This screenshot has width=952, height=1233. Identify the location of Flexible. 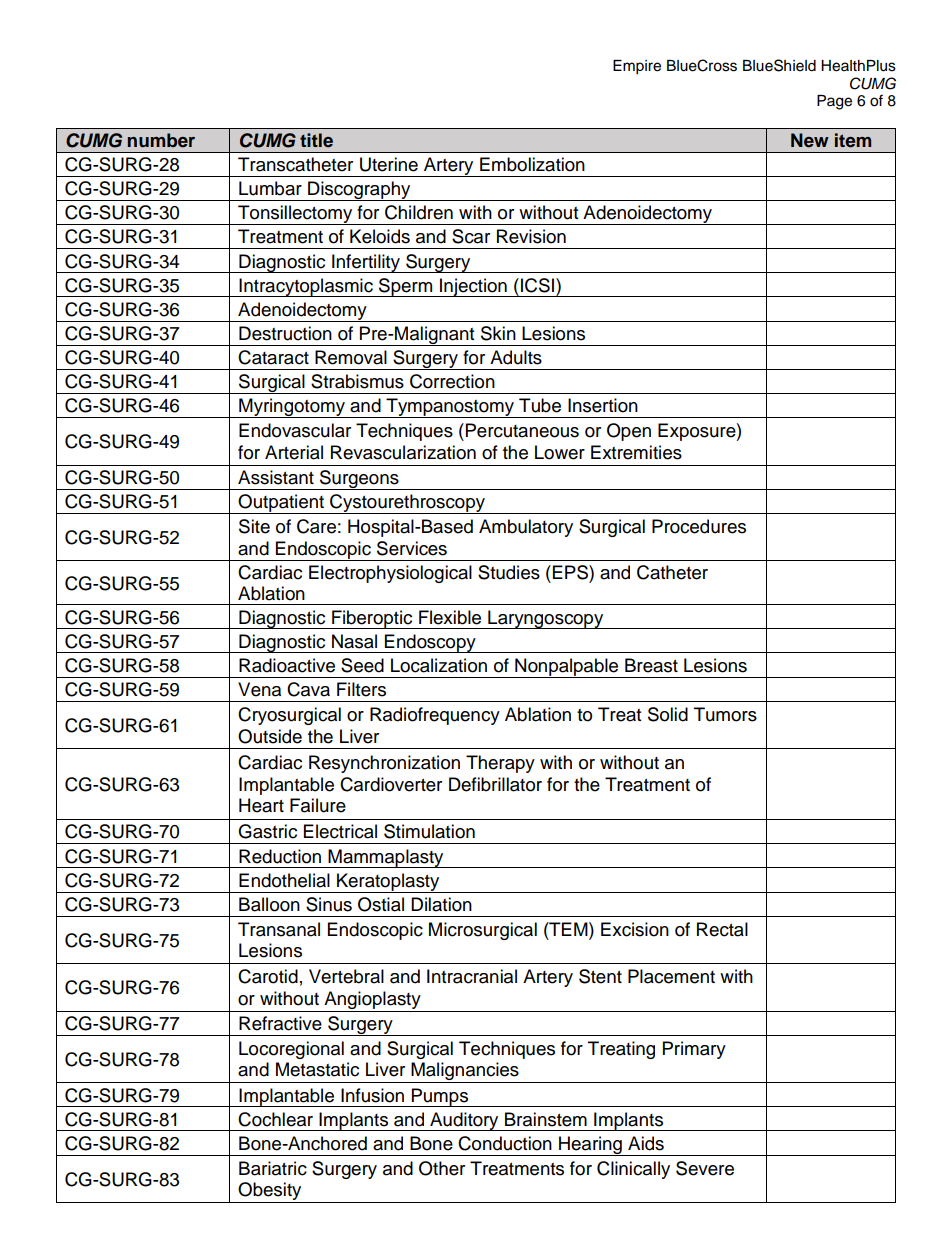
(450, 617).
